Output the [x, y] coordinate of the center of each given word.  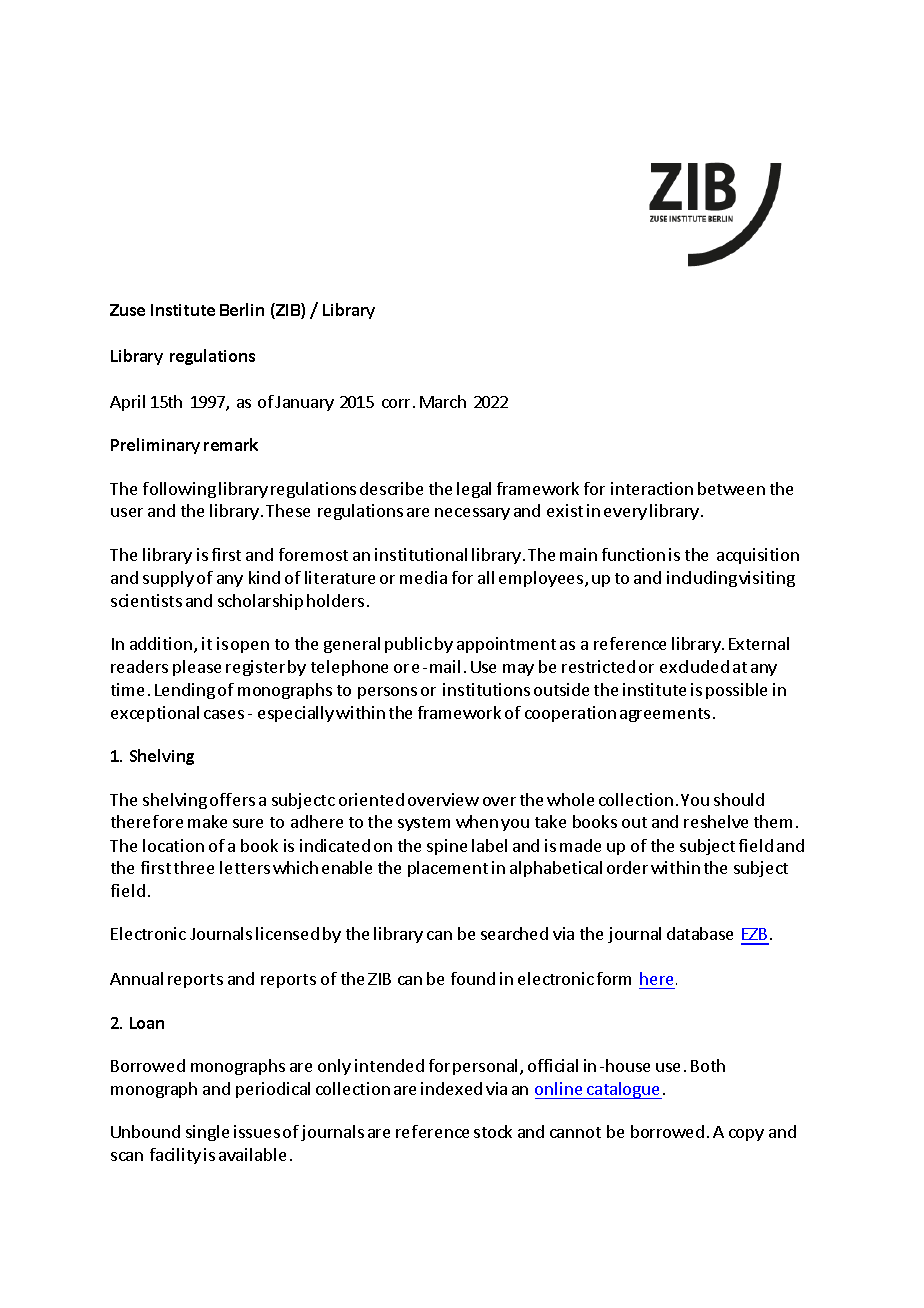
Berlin [242, 309]
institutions [486, 689]
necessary [472, 514]
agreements [665, 715]
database [700, 933]
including [702, 579]
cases [224, 714]
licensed [287, 933]
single [207, 1133]
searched [514, 933]
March [443, 401]
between [731, 488]
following [179, 490]
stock [493, 1131]
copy [746, 1135]
